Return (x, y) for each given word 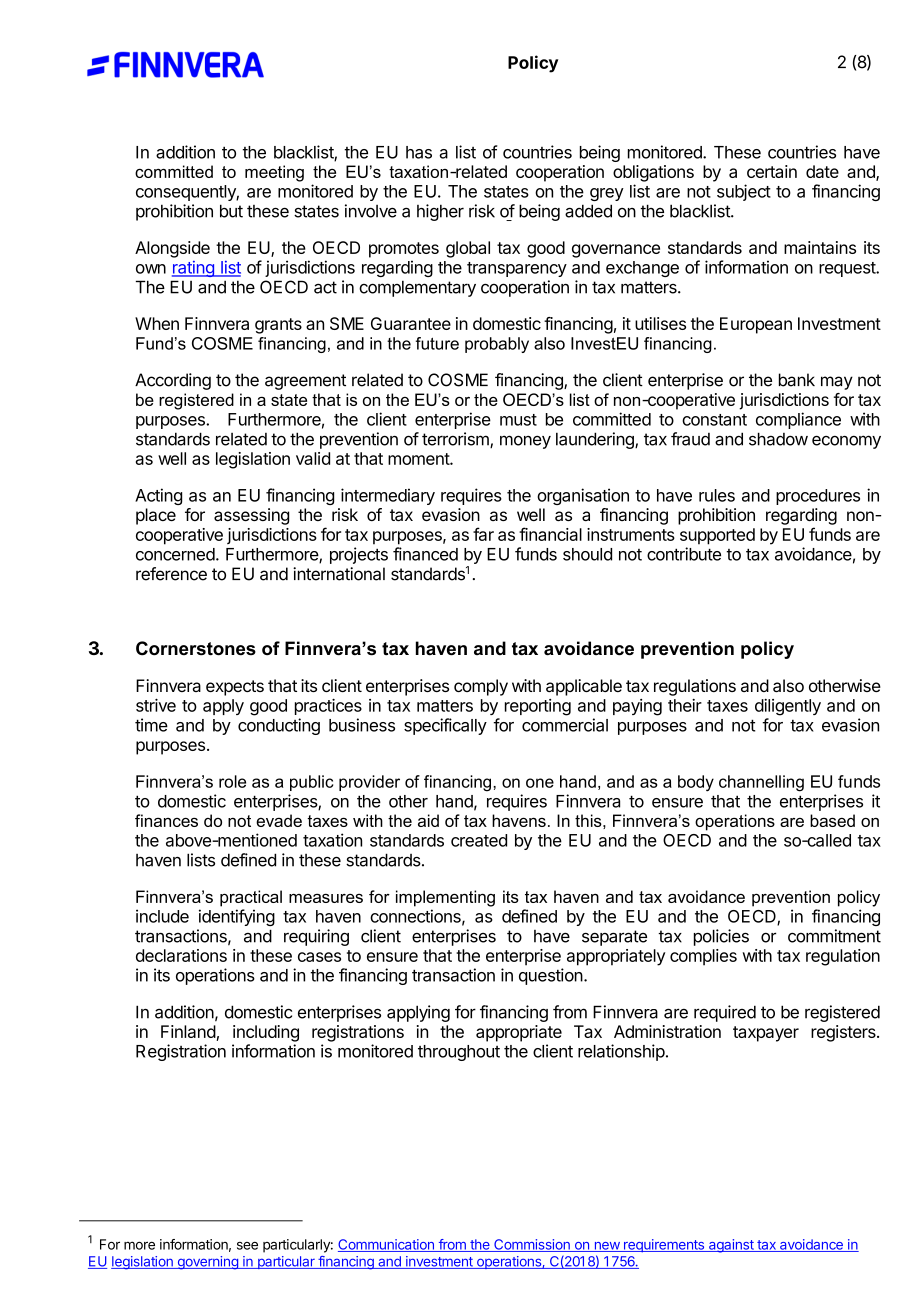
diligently (788, 707)
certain (772, 171)
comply (481, 687)
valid (313, 458)
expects (235, 688)
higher (440, 212)
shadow (778, 439)
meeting (274, 173)
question (551, 976)
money (525, 442)
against (731, 1246)
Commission (532, 1245)
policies (721, 937)
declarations (181, 955)
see (247, 1246)
